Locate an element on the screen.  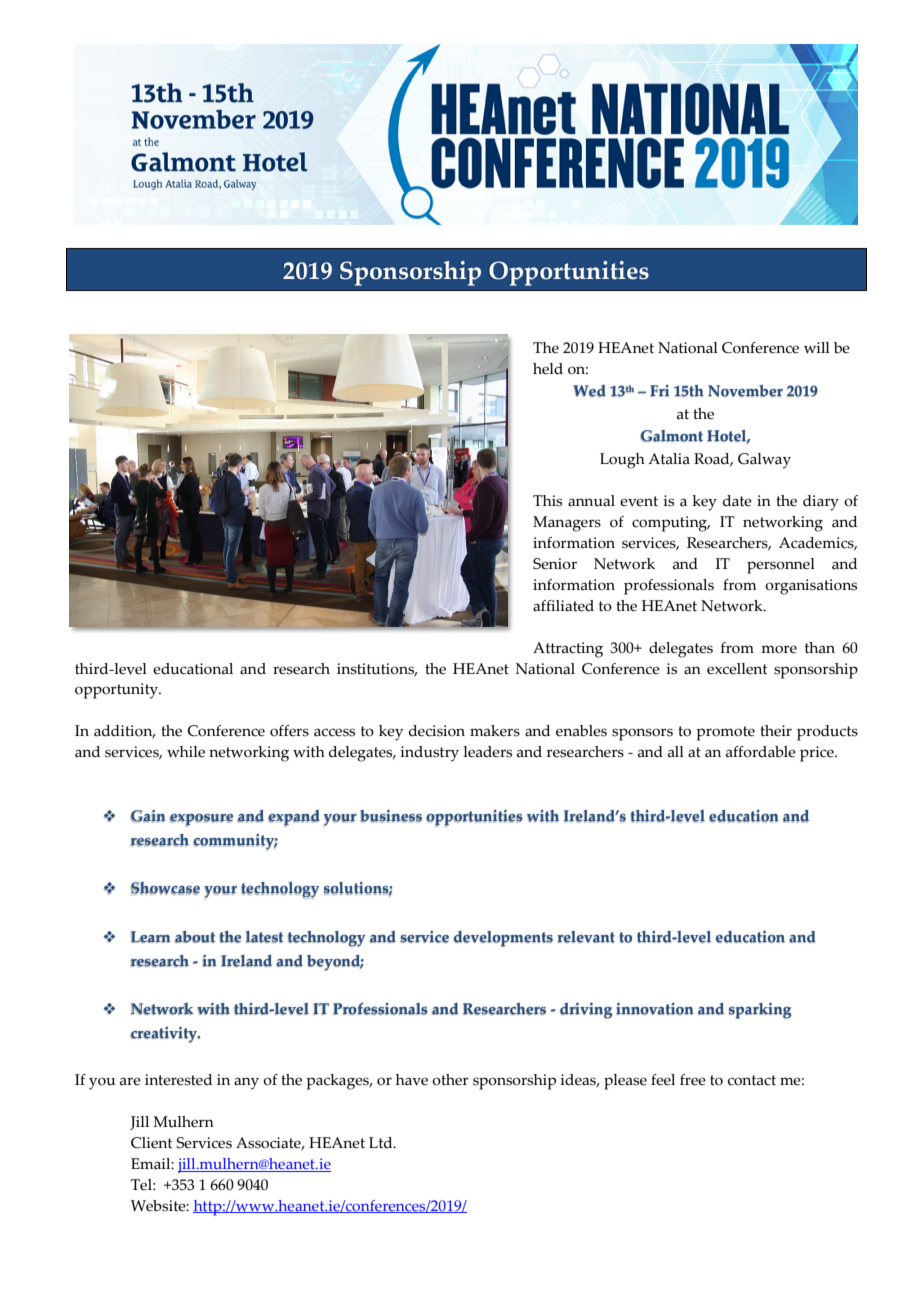
Wed is located at coordinates (589, 391).
